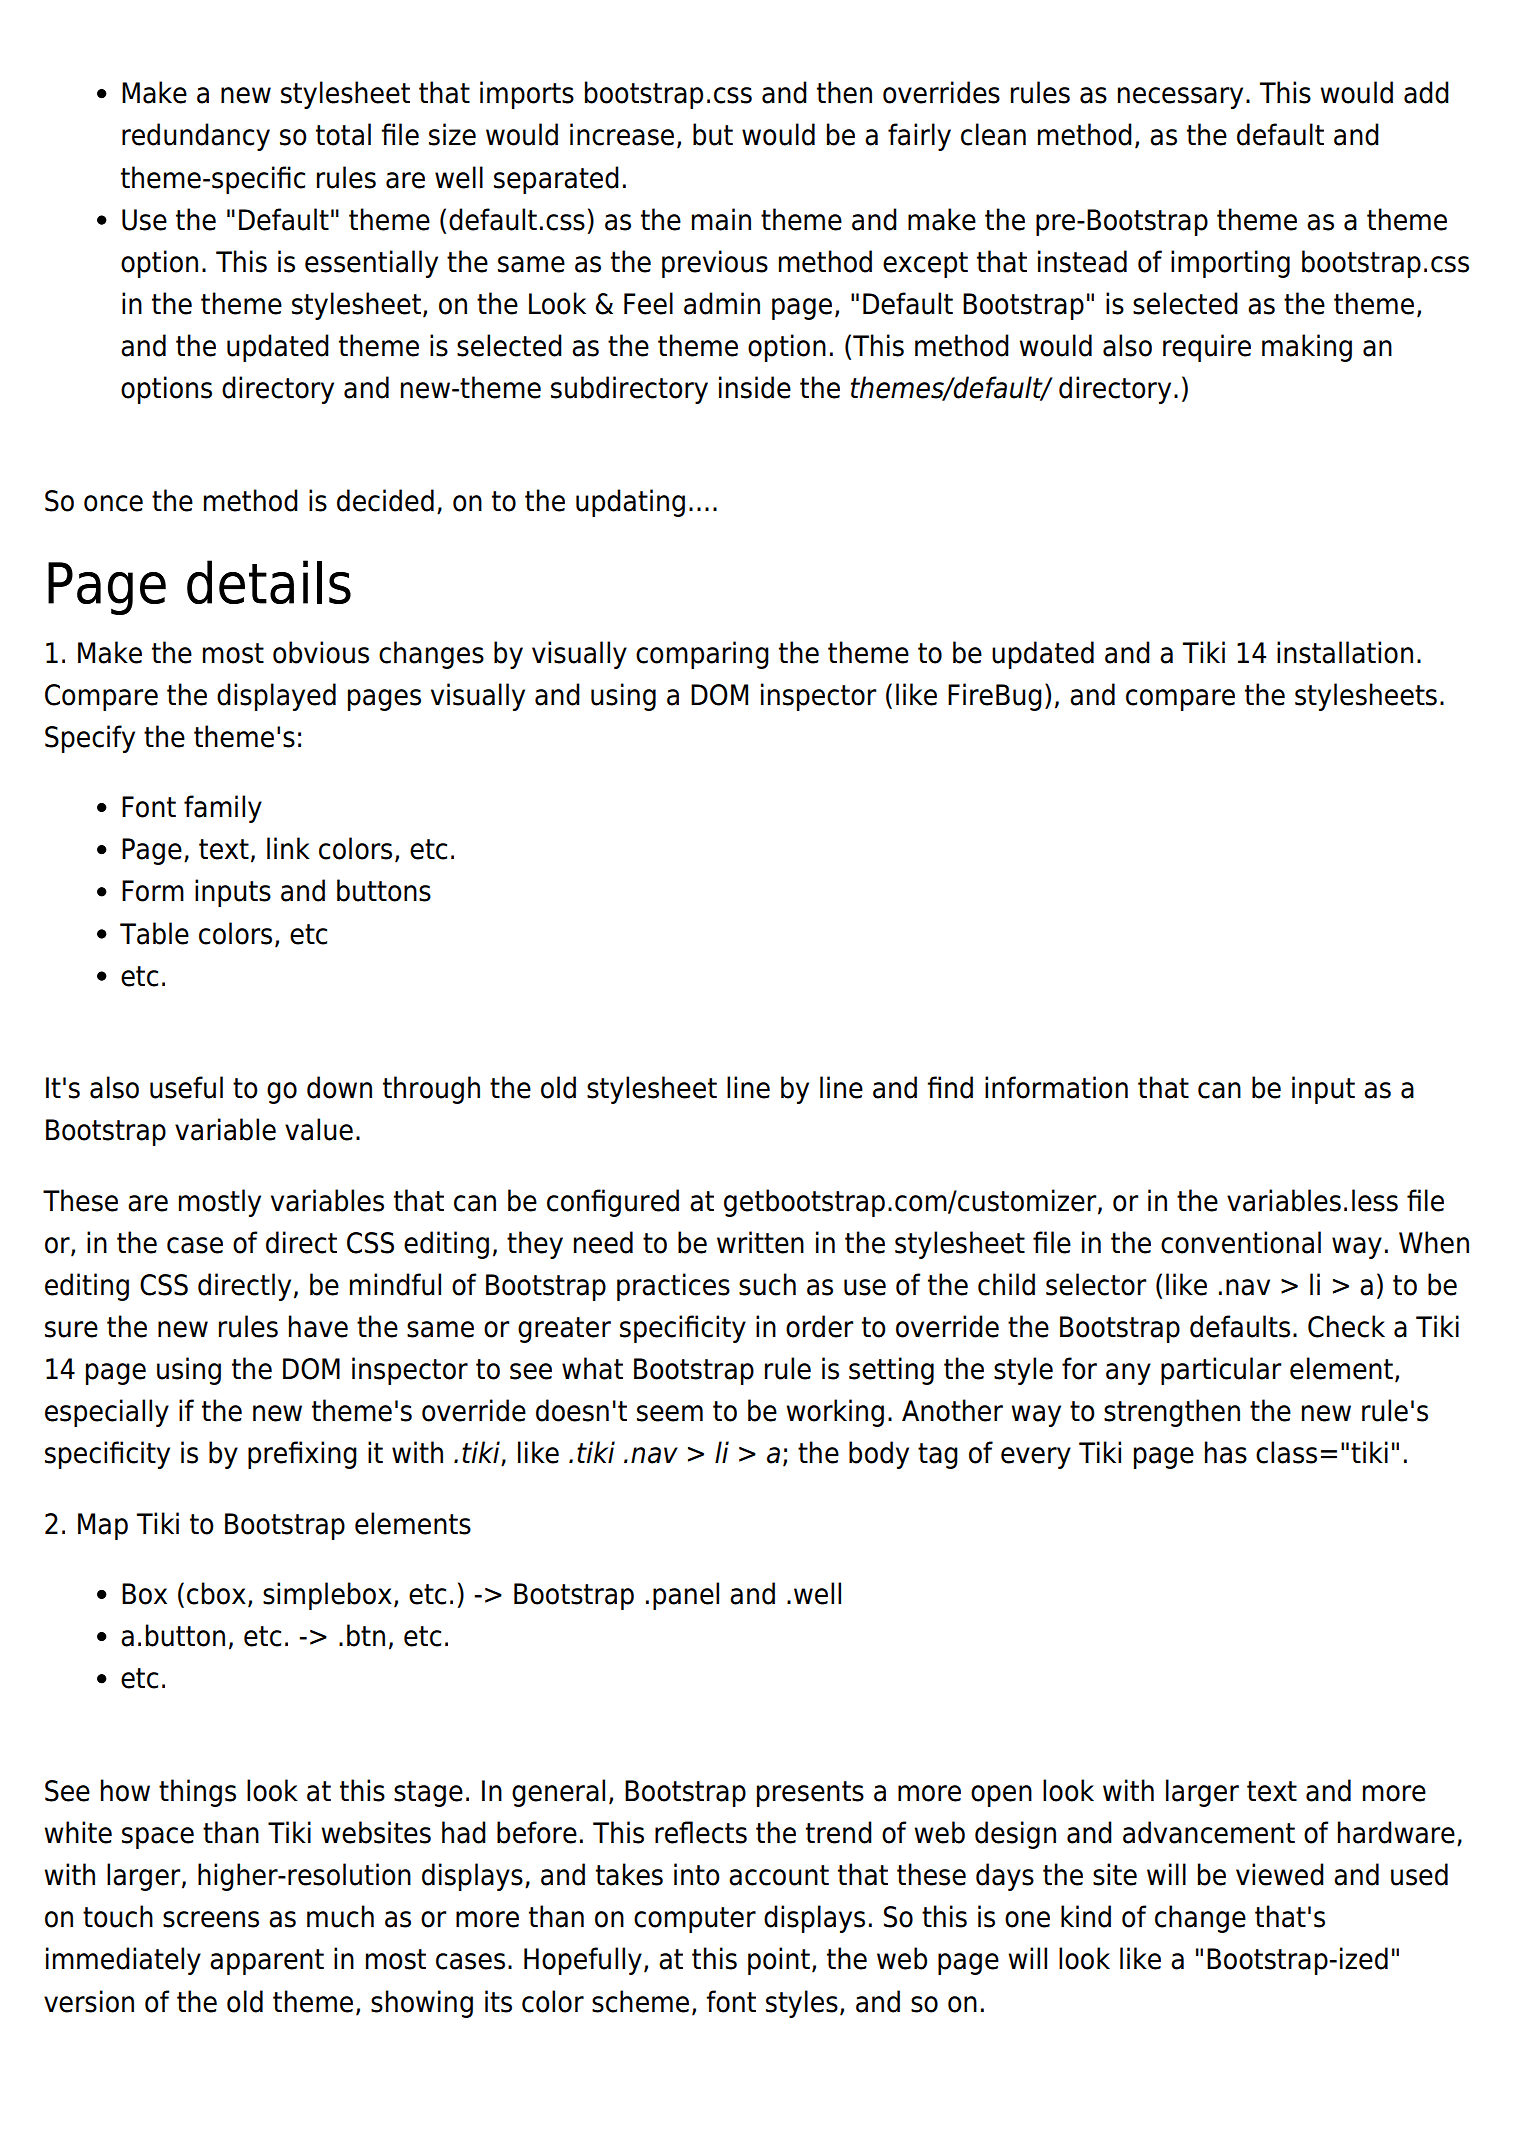  I want to click on displayed, so click(276, 697).
